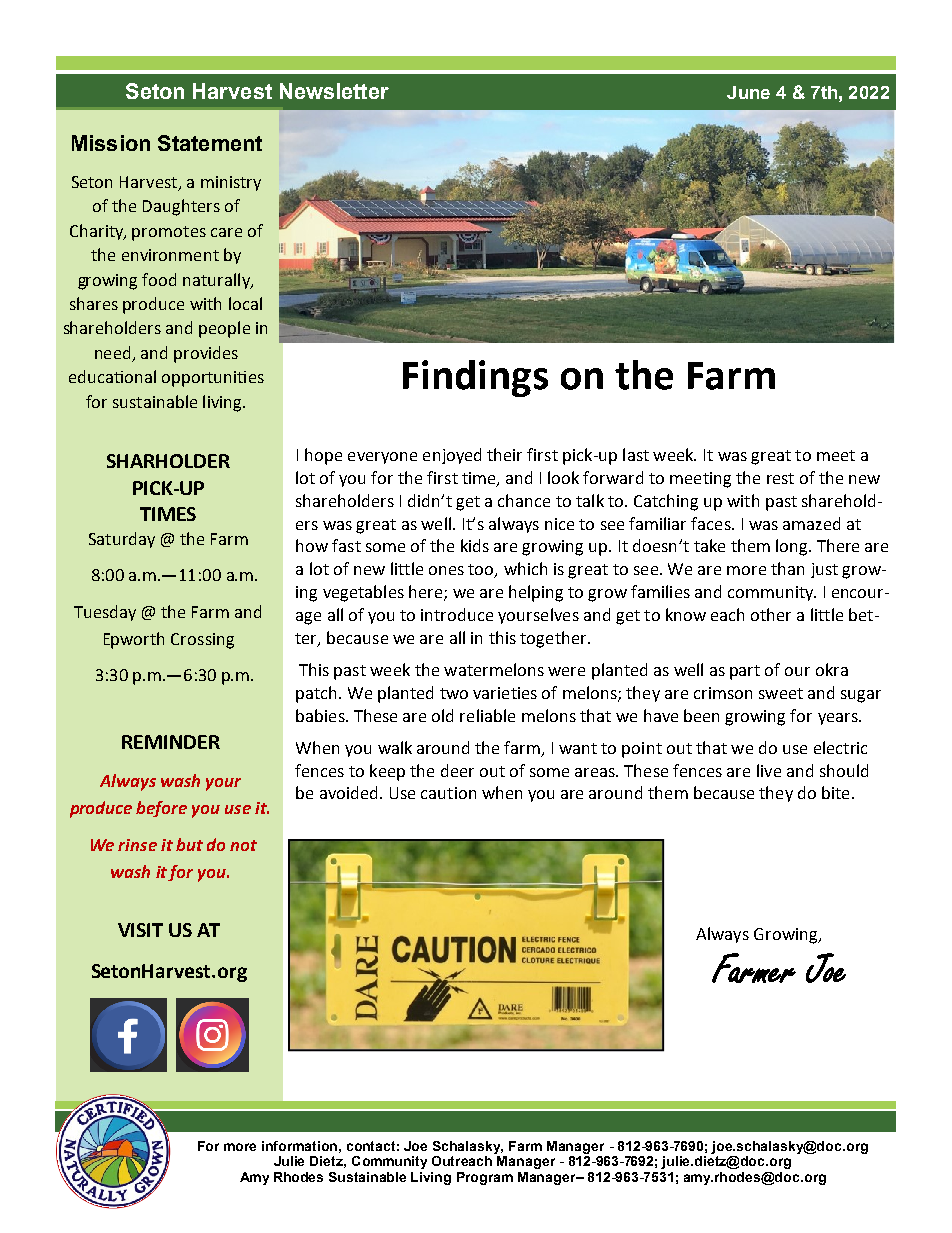 The width and height of the screenshot is (952, 1233). I want to click on enjoyed, so click(452, 456).
